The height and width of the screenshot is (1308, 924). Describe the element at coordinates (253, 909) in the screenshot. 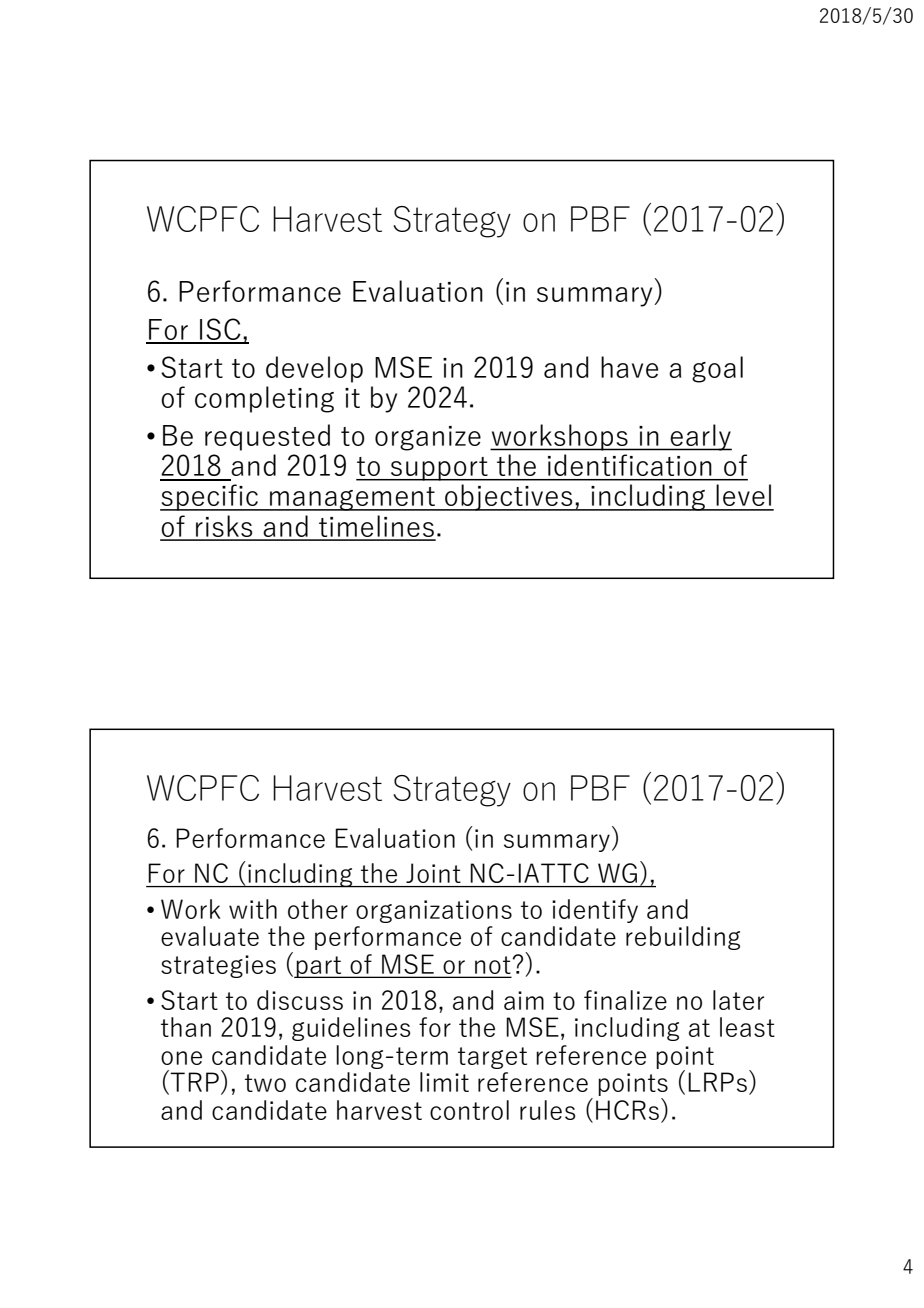

I see `with` at that location.
